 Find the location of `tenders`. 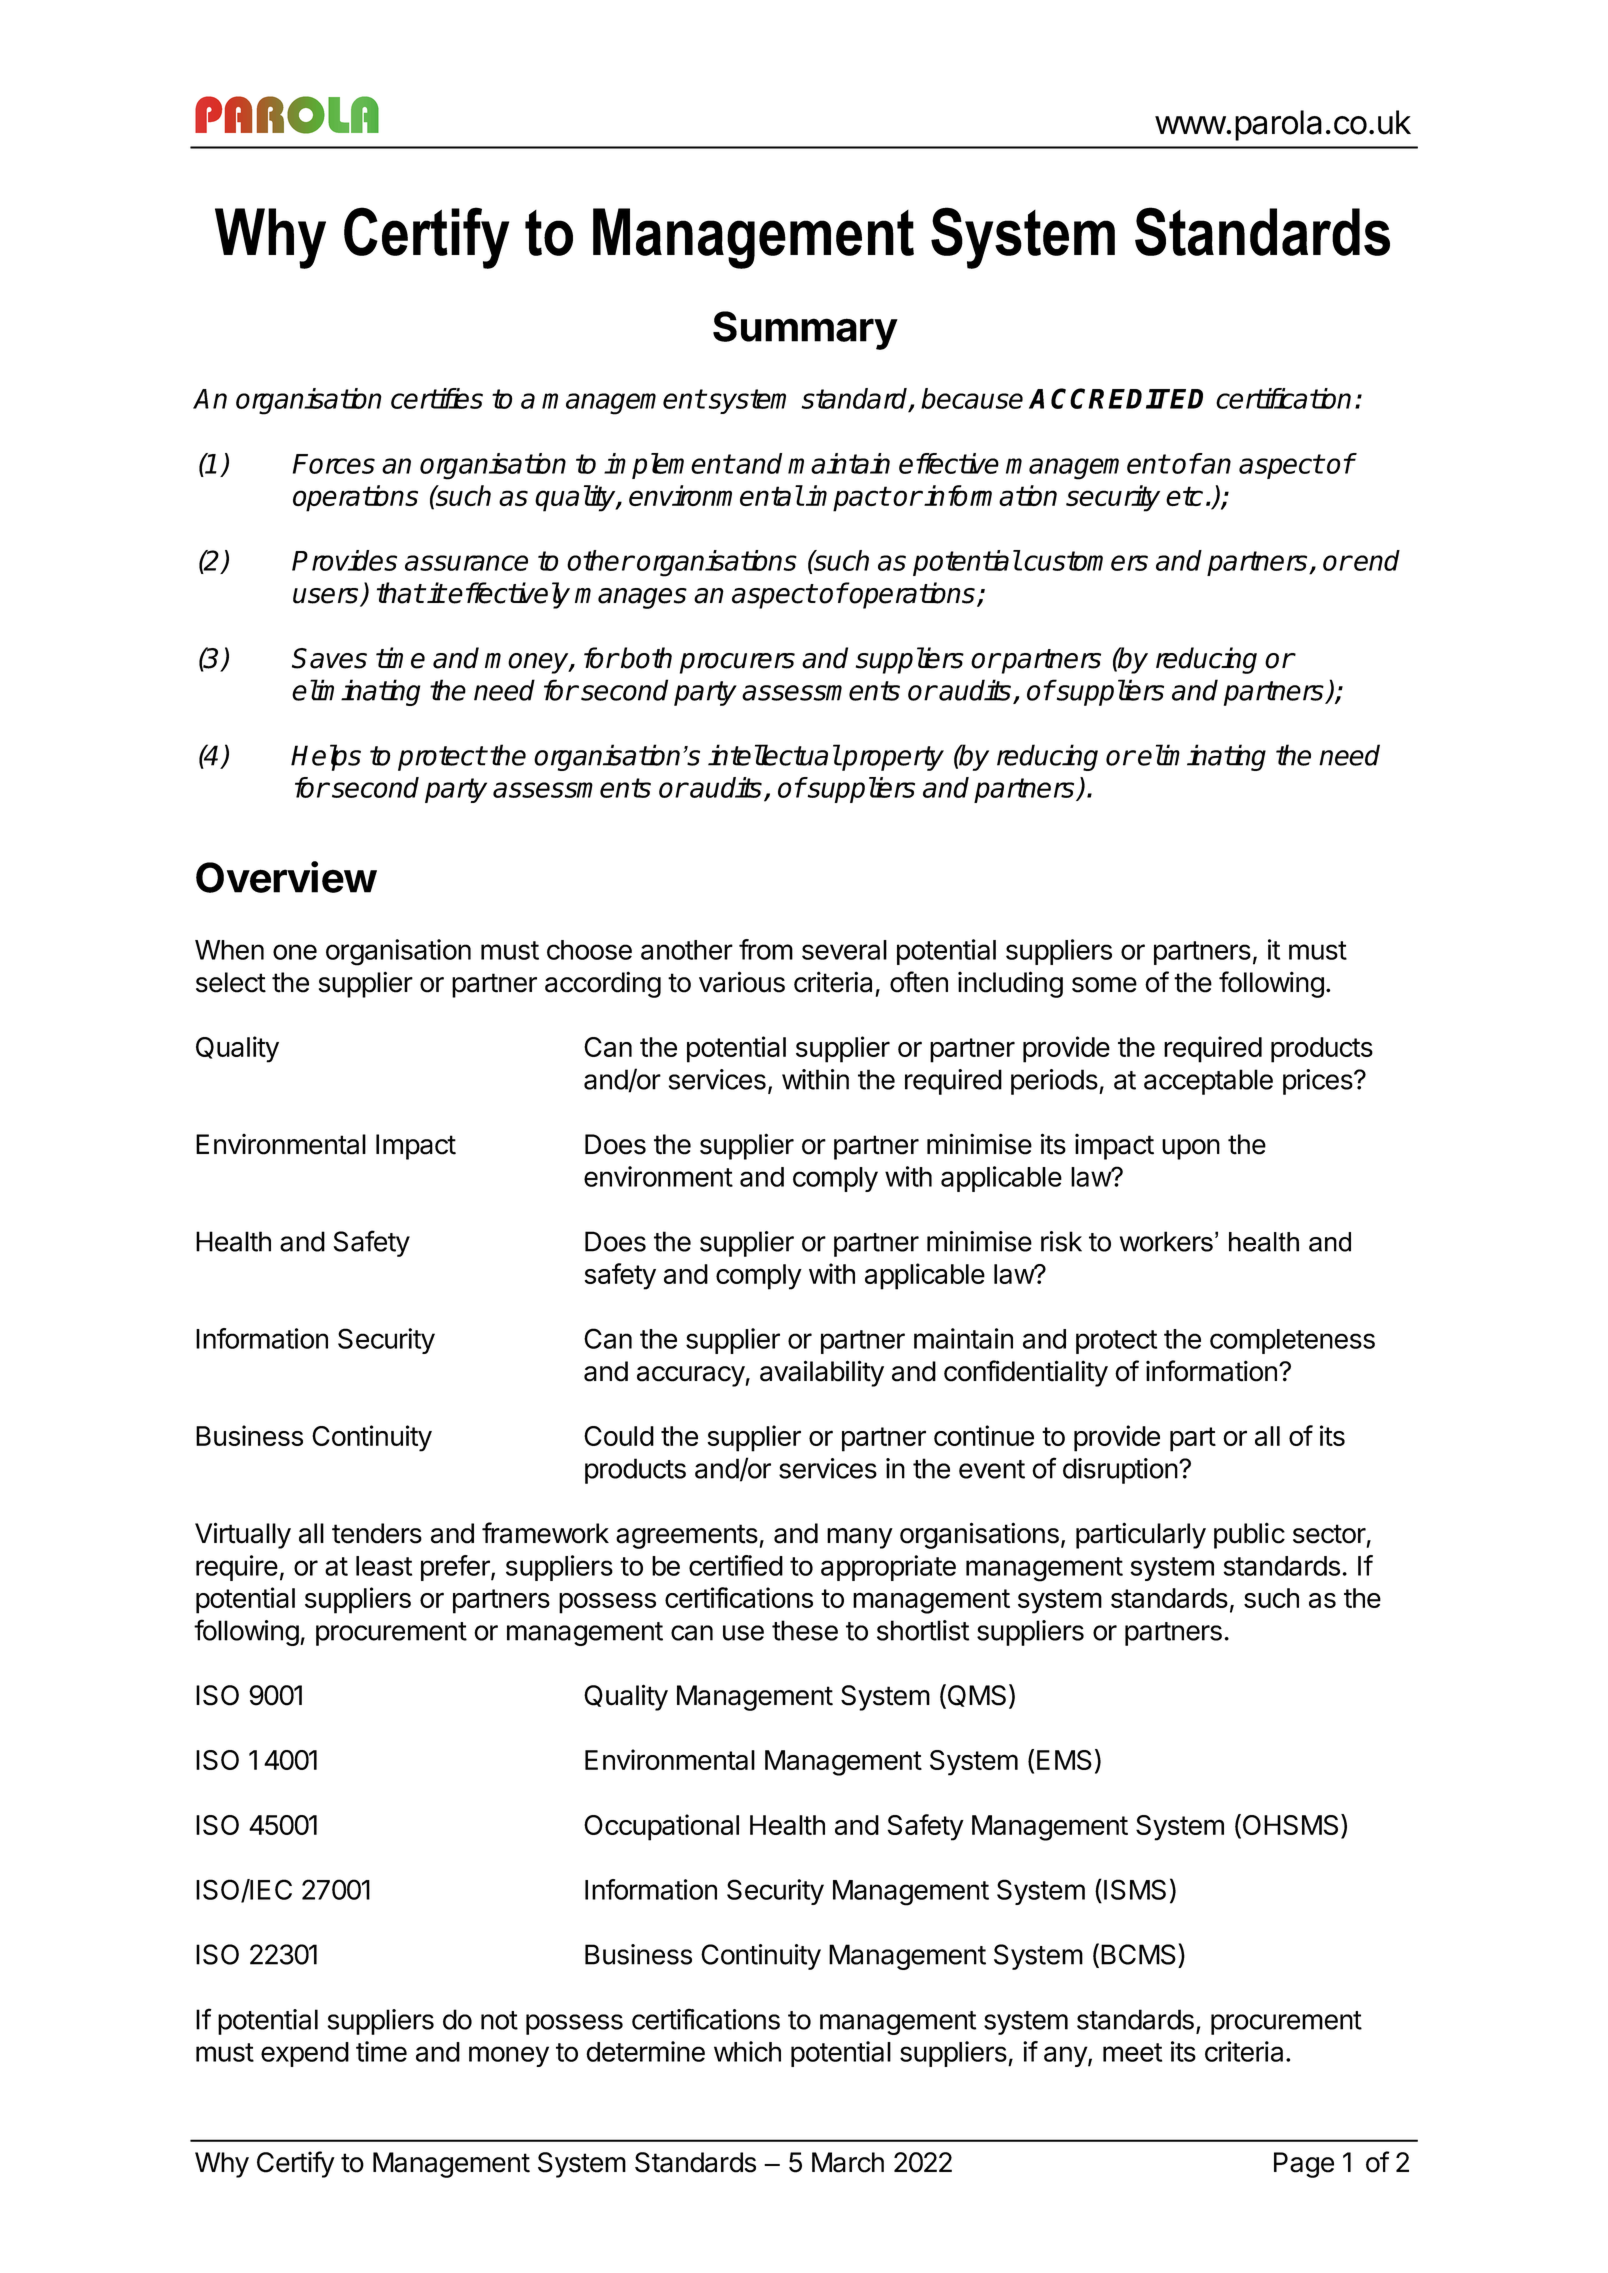

tenders is located at coordinates (377, 1533).
